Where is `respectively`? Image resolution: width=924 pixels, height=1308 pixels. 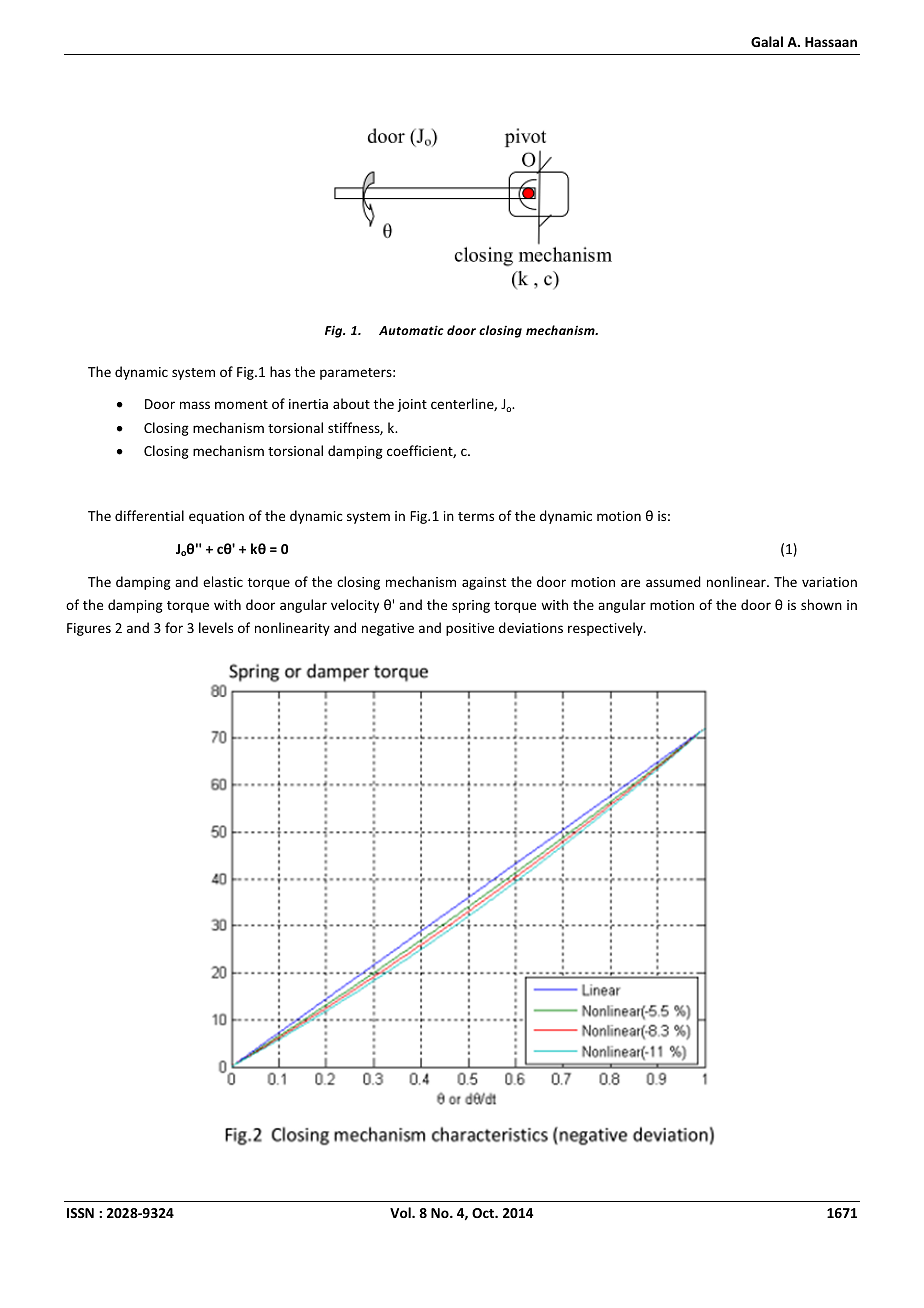
respectively is located at coordinates (606, 629).
